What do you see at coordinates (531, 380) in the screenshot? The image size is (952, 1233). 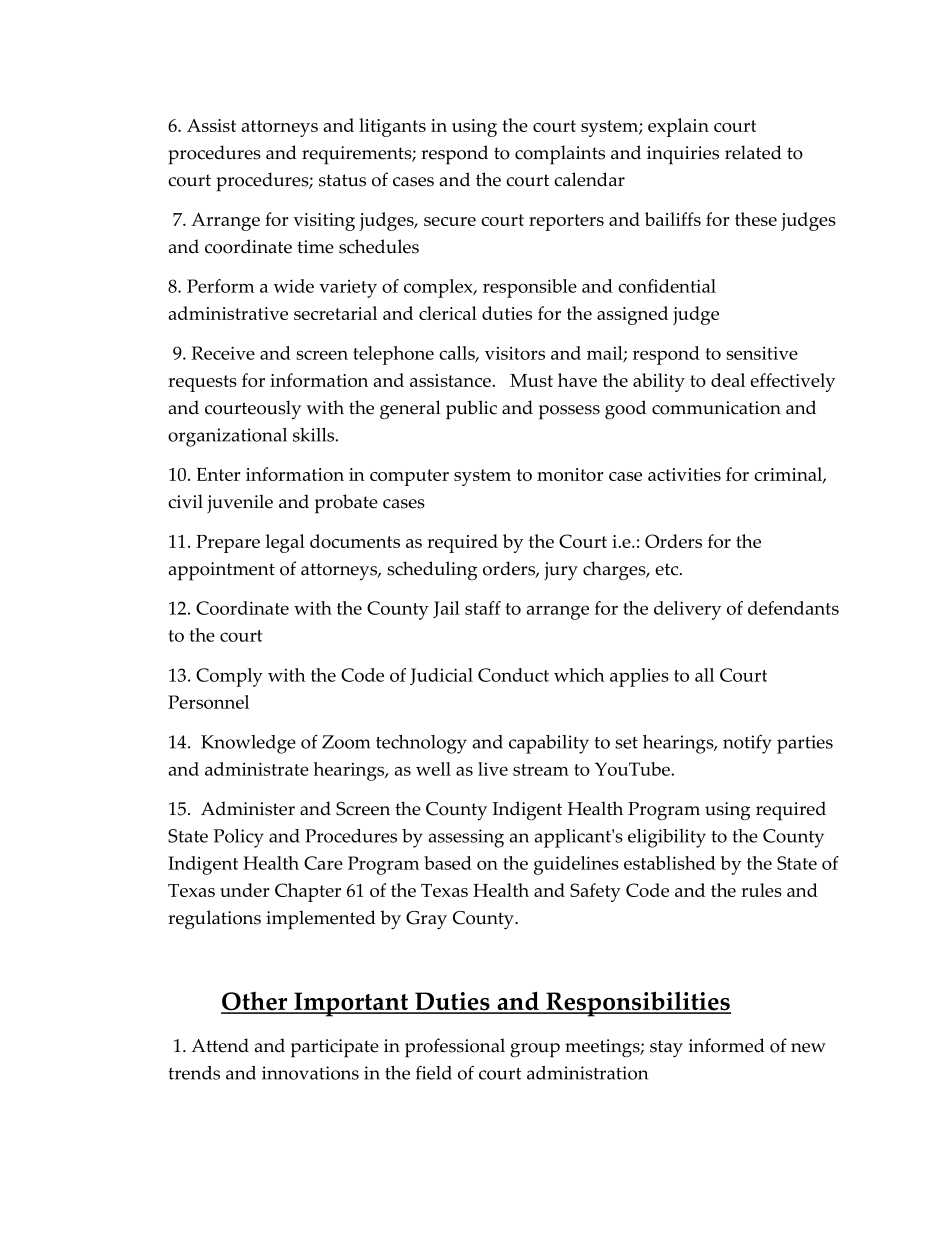 I see `Must` at bounding box center [531, 380].
